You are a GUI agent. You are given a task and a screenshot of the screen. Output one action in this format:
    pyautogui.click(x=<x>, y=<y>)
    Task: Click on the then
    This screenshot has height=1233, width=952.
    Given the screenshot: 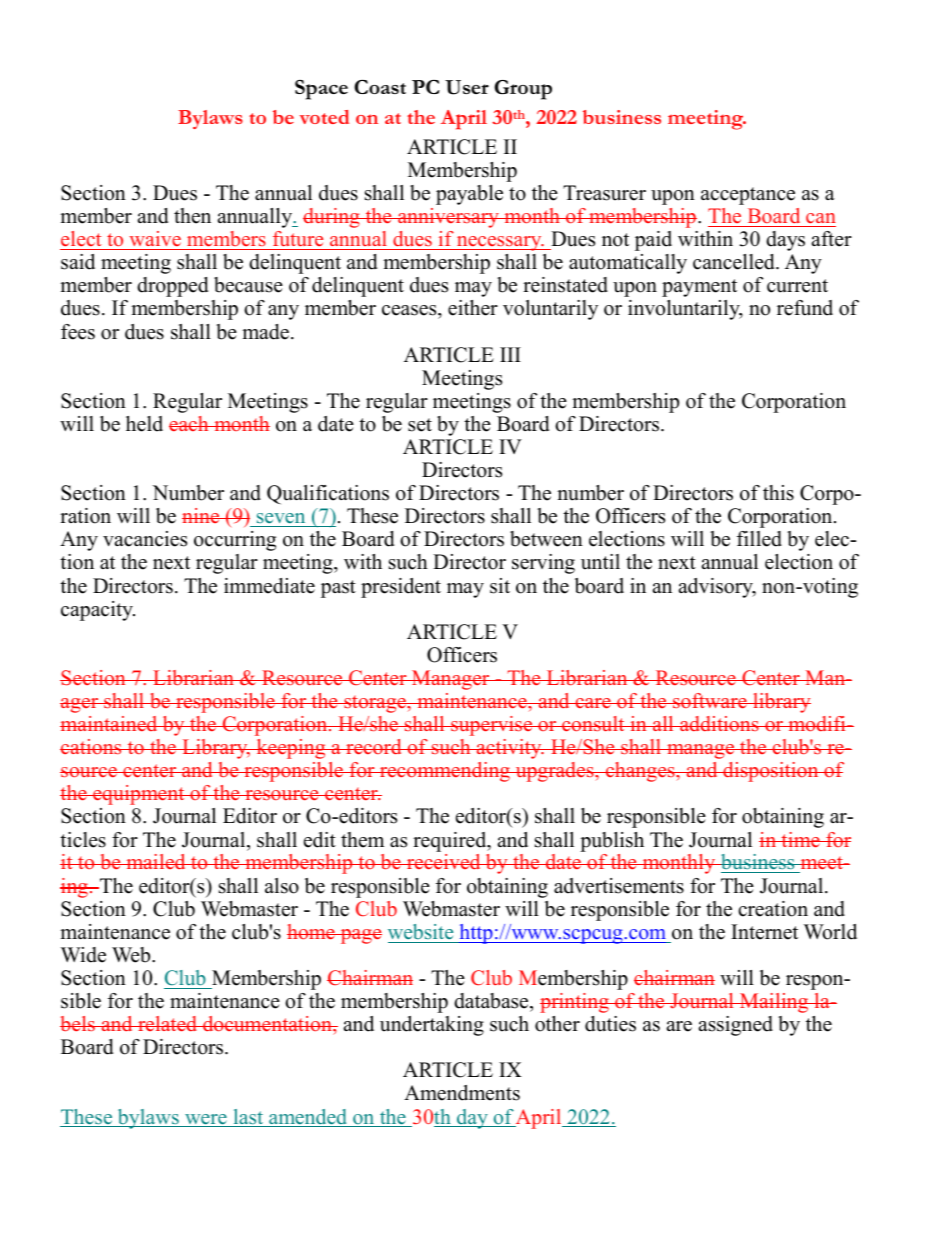 What is the action you would take?
    pyautogui.click(x=192, y=216)
